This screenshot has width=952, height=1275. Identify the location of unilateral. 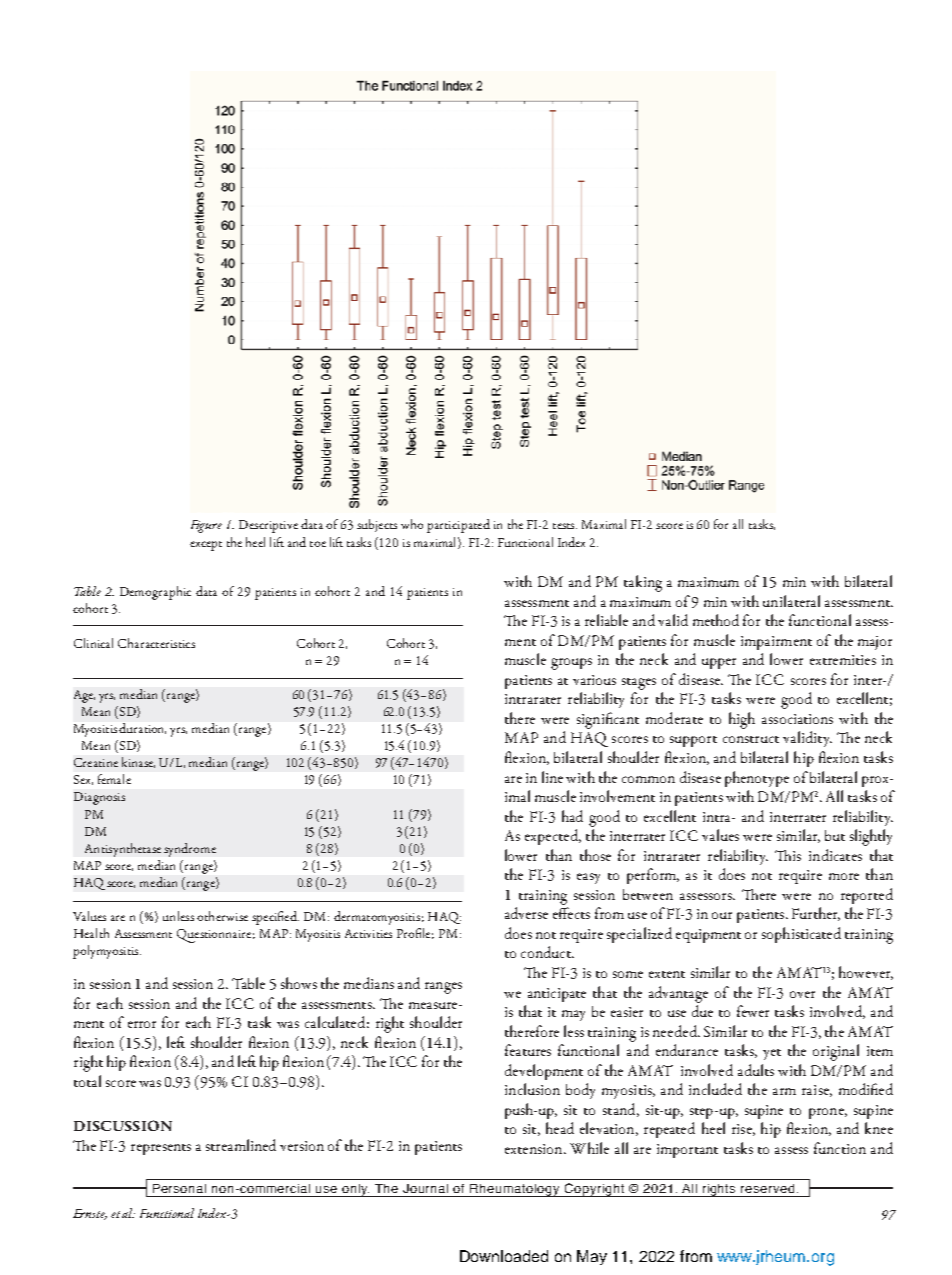
(791, 601).
